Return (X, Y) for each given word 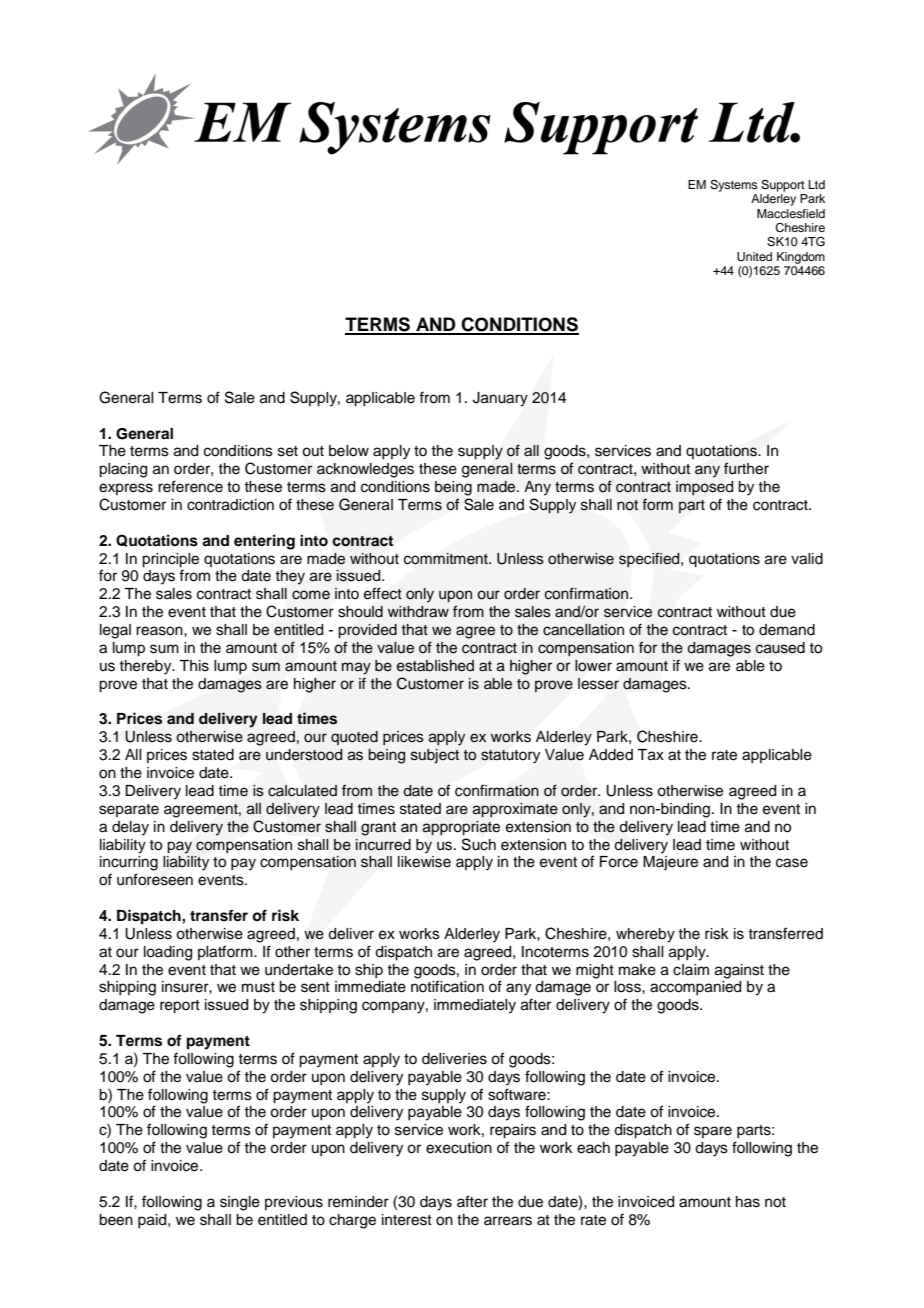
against (739, 971)
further (746, 468)
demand (787, 630)
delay (130, 828)
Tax (650, 755)
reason (160, 631)
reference (190, 486)
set (288, 451)
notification (447, 986)
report (180, 1007)
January (500, 399)
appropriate (461, 828)
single (240, 1203)
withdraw (418, 612)
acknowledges (365, 470)
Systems (734, 186)
